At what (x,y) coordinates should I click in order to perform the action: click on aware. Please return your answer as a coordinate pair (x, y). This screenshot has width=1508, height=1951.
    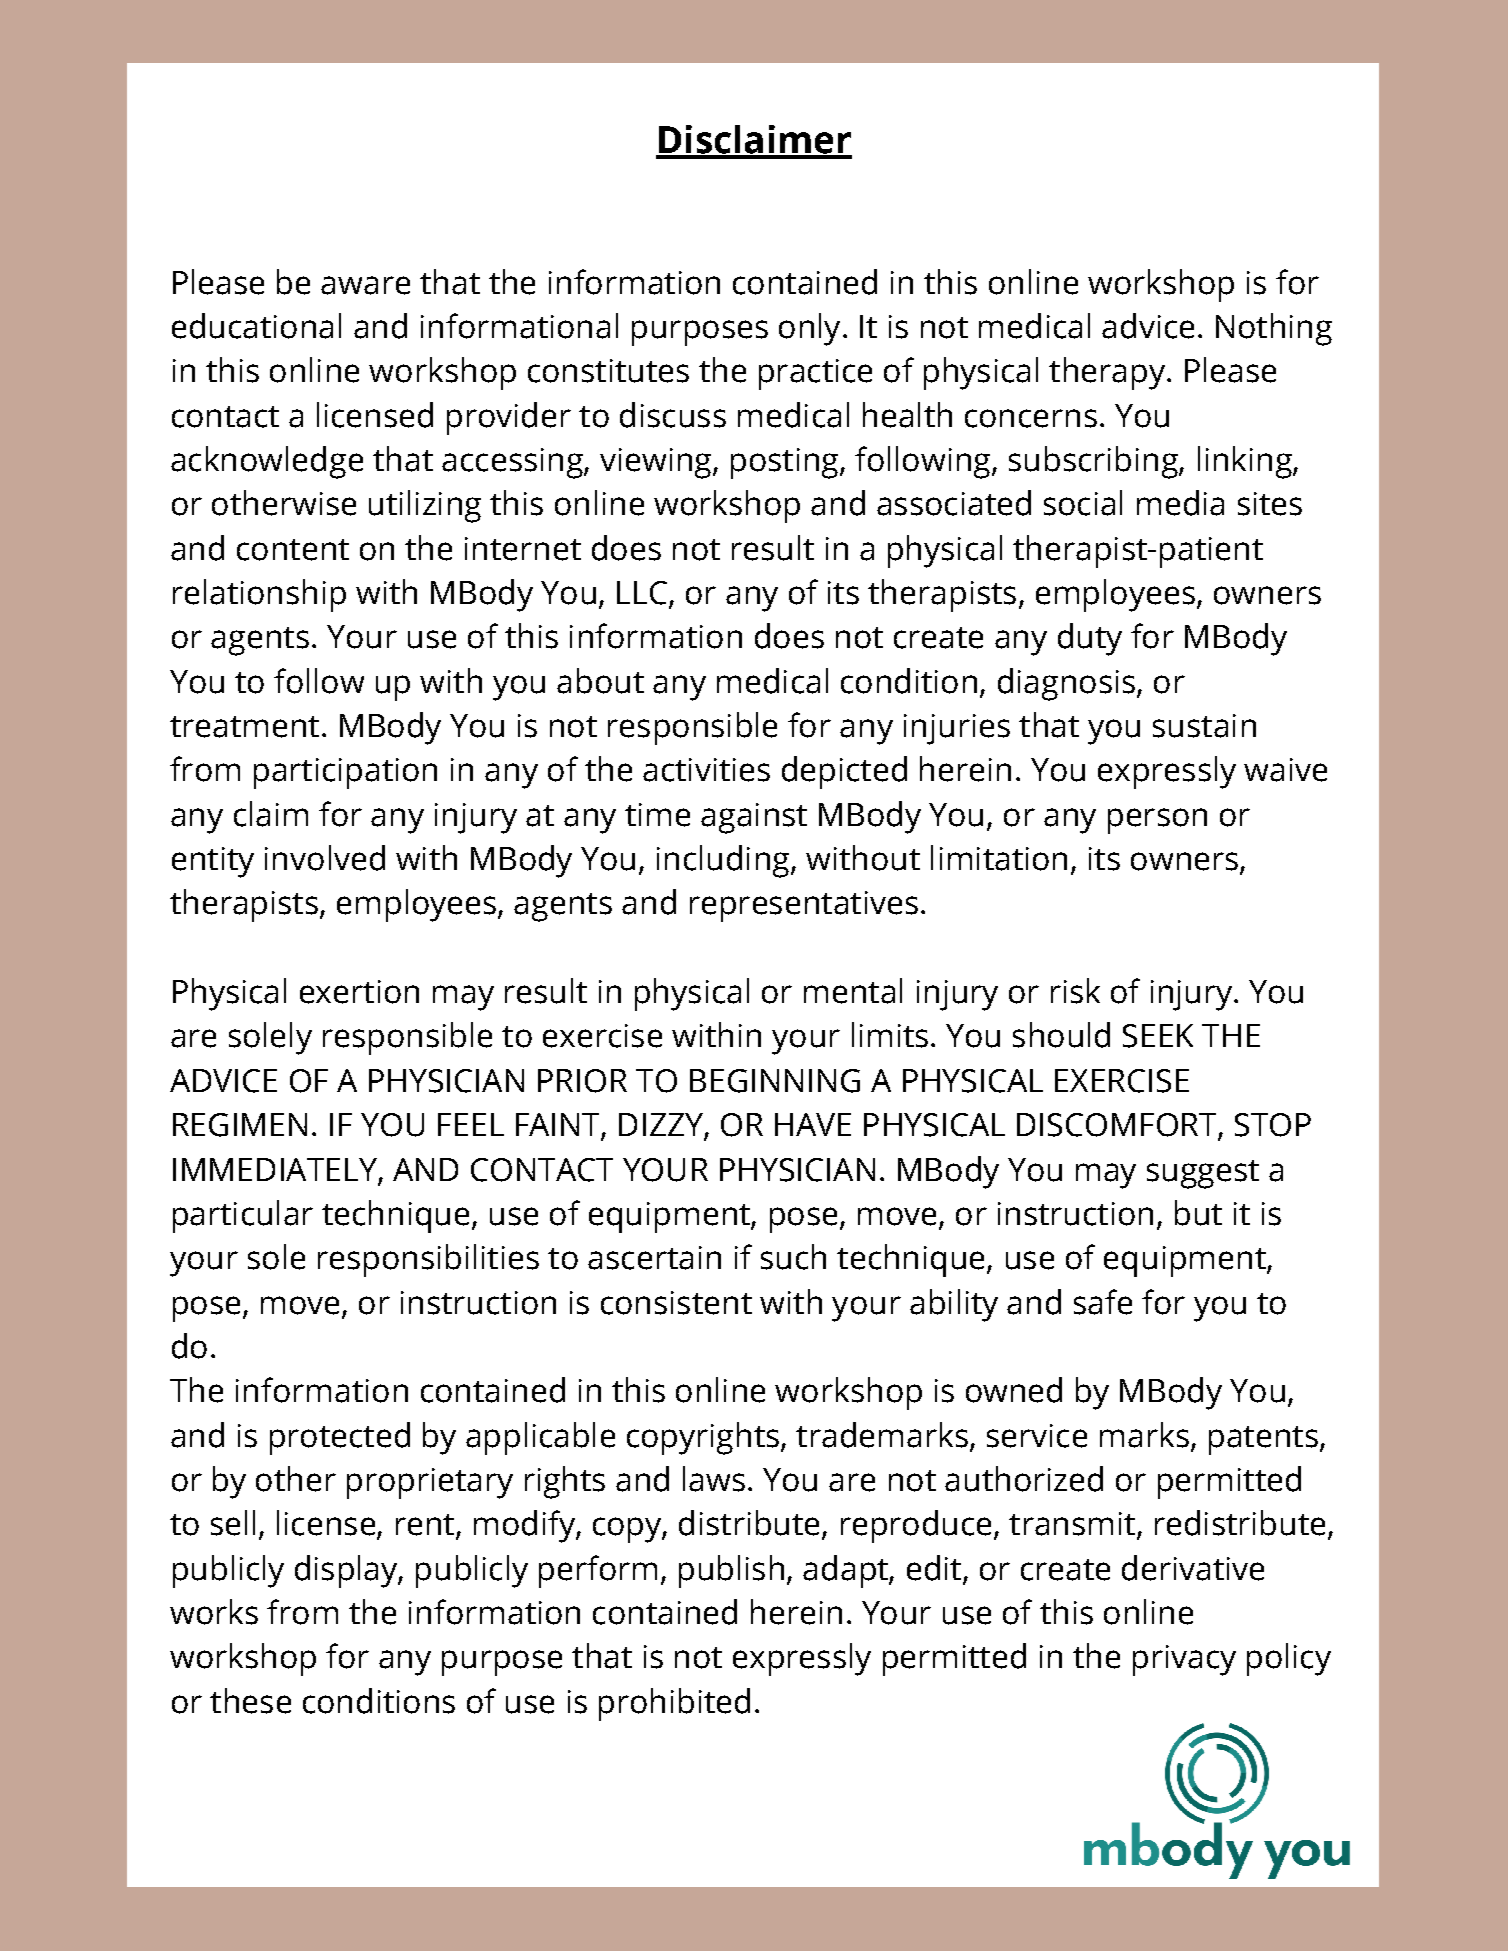
    Looking at the image, I should click on (365, 285).
